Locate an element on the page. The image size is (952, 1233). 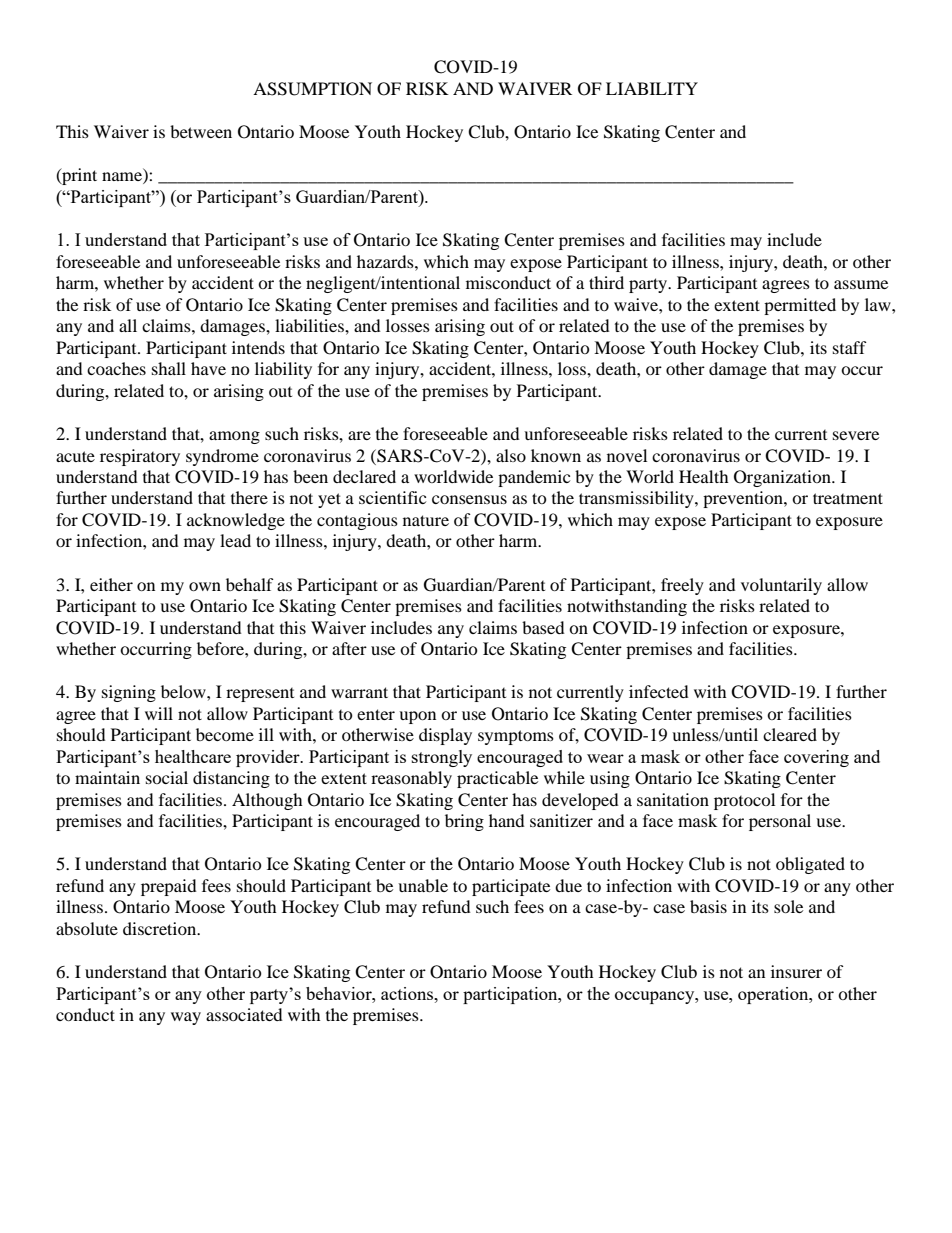
voluntarily is located at coordinates (781, 586).
